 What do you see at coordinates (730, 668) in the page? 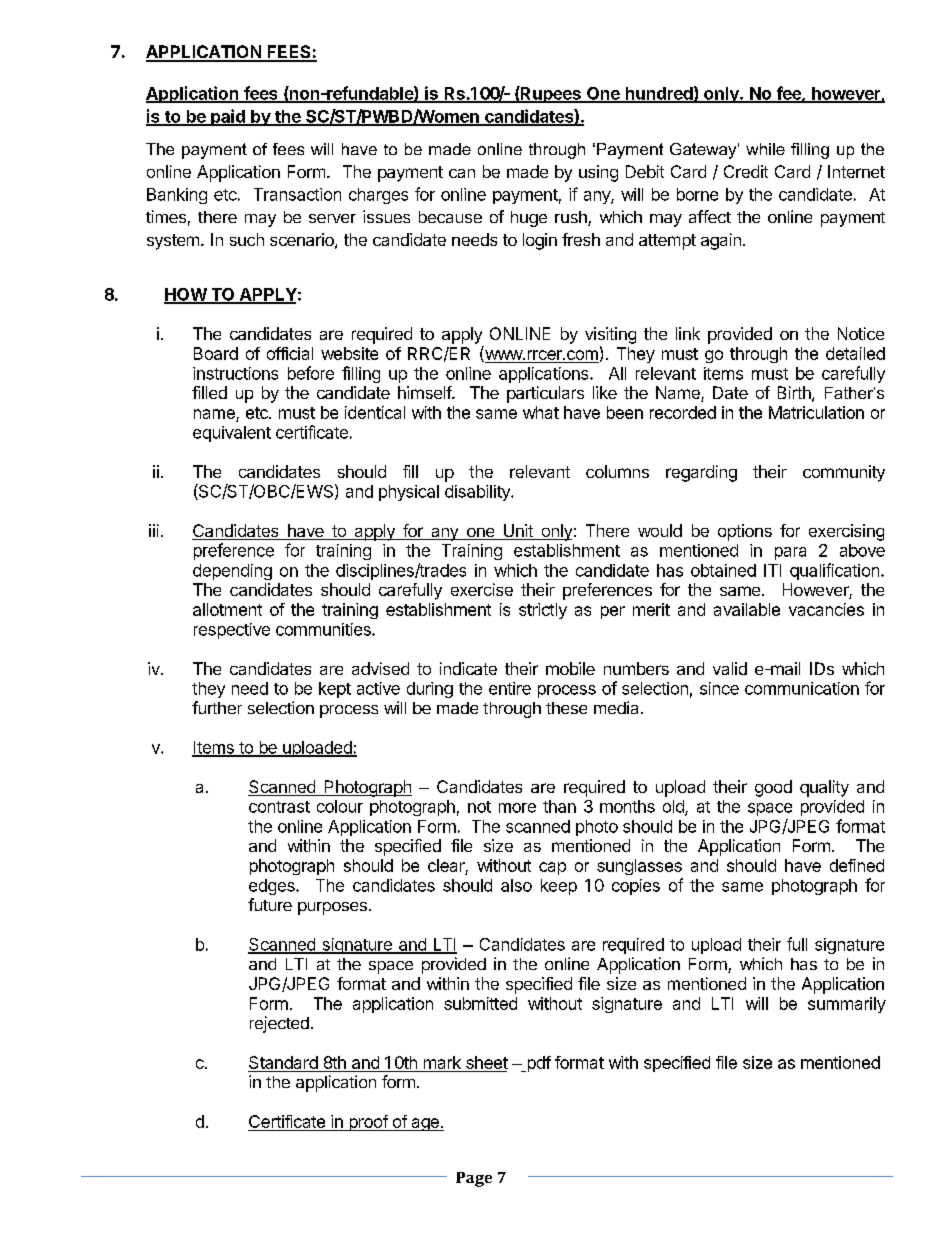
I see `valid` at bounding box center [730, 668].
